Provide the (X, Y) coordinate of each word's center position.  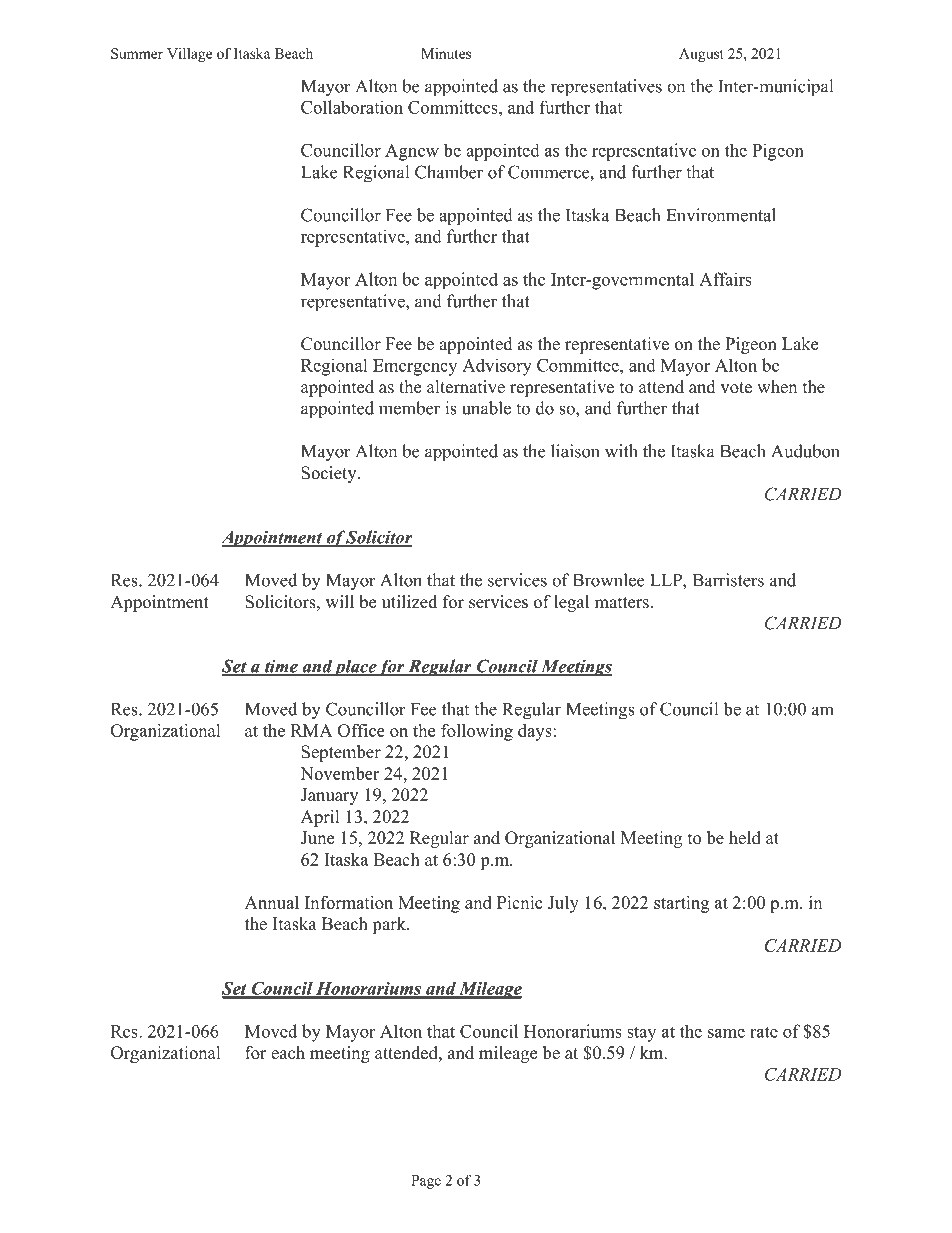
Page (426, 1182)
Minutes (446, 53)
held (745, 838)
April (320, 818)
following (477, 732)
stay (641, 1034)
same (726, 1033)
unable (486, 408)
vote (736, 388)
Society (330, 474)
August (701, 55)
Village (189, 55)
